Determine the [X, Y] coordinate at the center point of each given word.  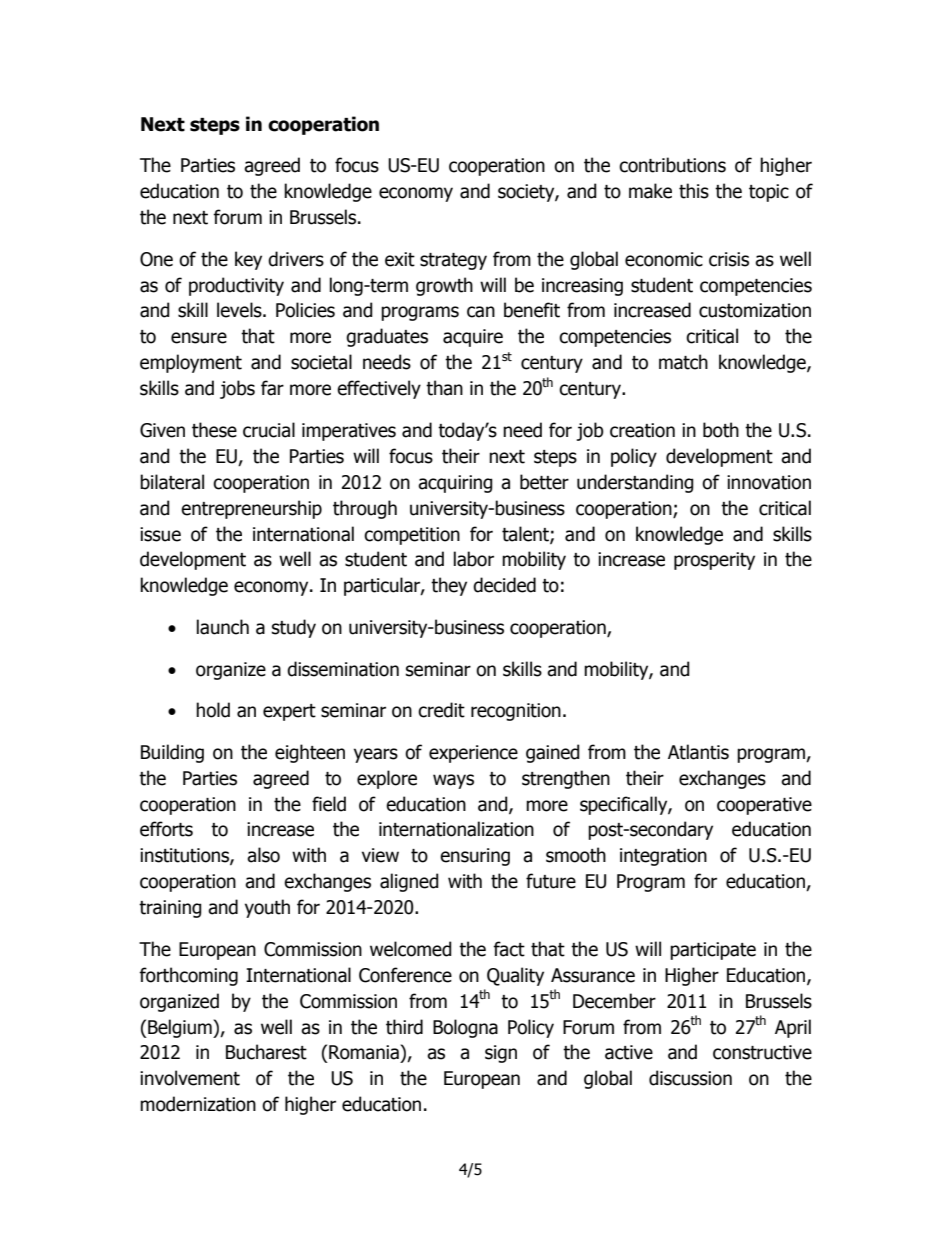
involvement [190, 1078]
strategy [453, 261]
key [248, 260]
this [694, 191]
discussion [690, 1078]
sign [501, 1054]
